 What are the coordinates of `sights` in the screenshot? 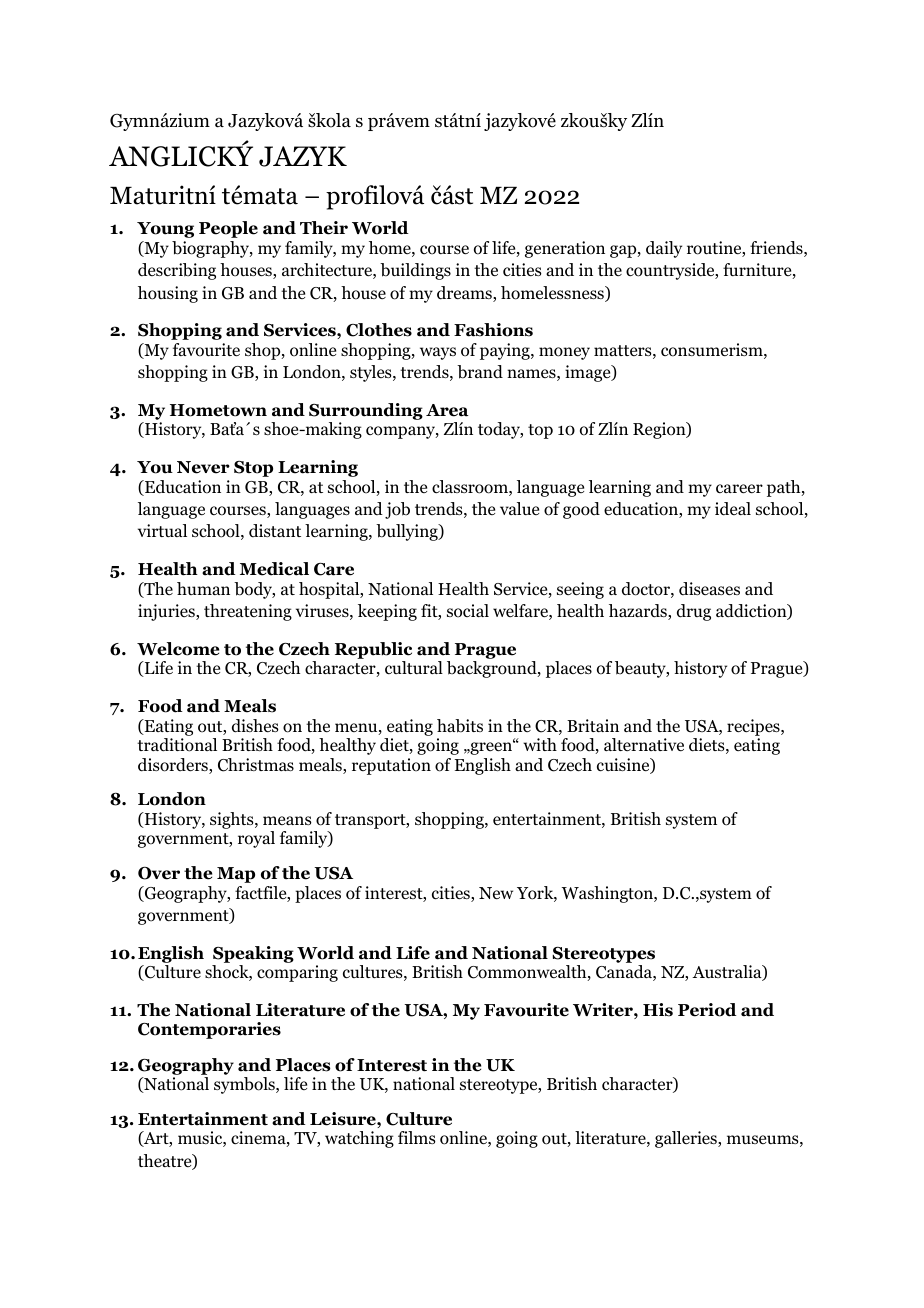 It's located at (233, 820).
